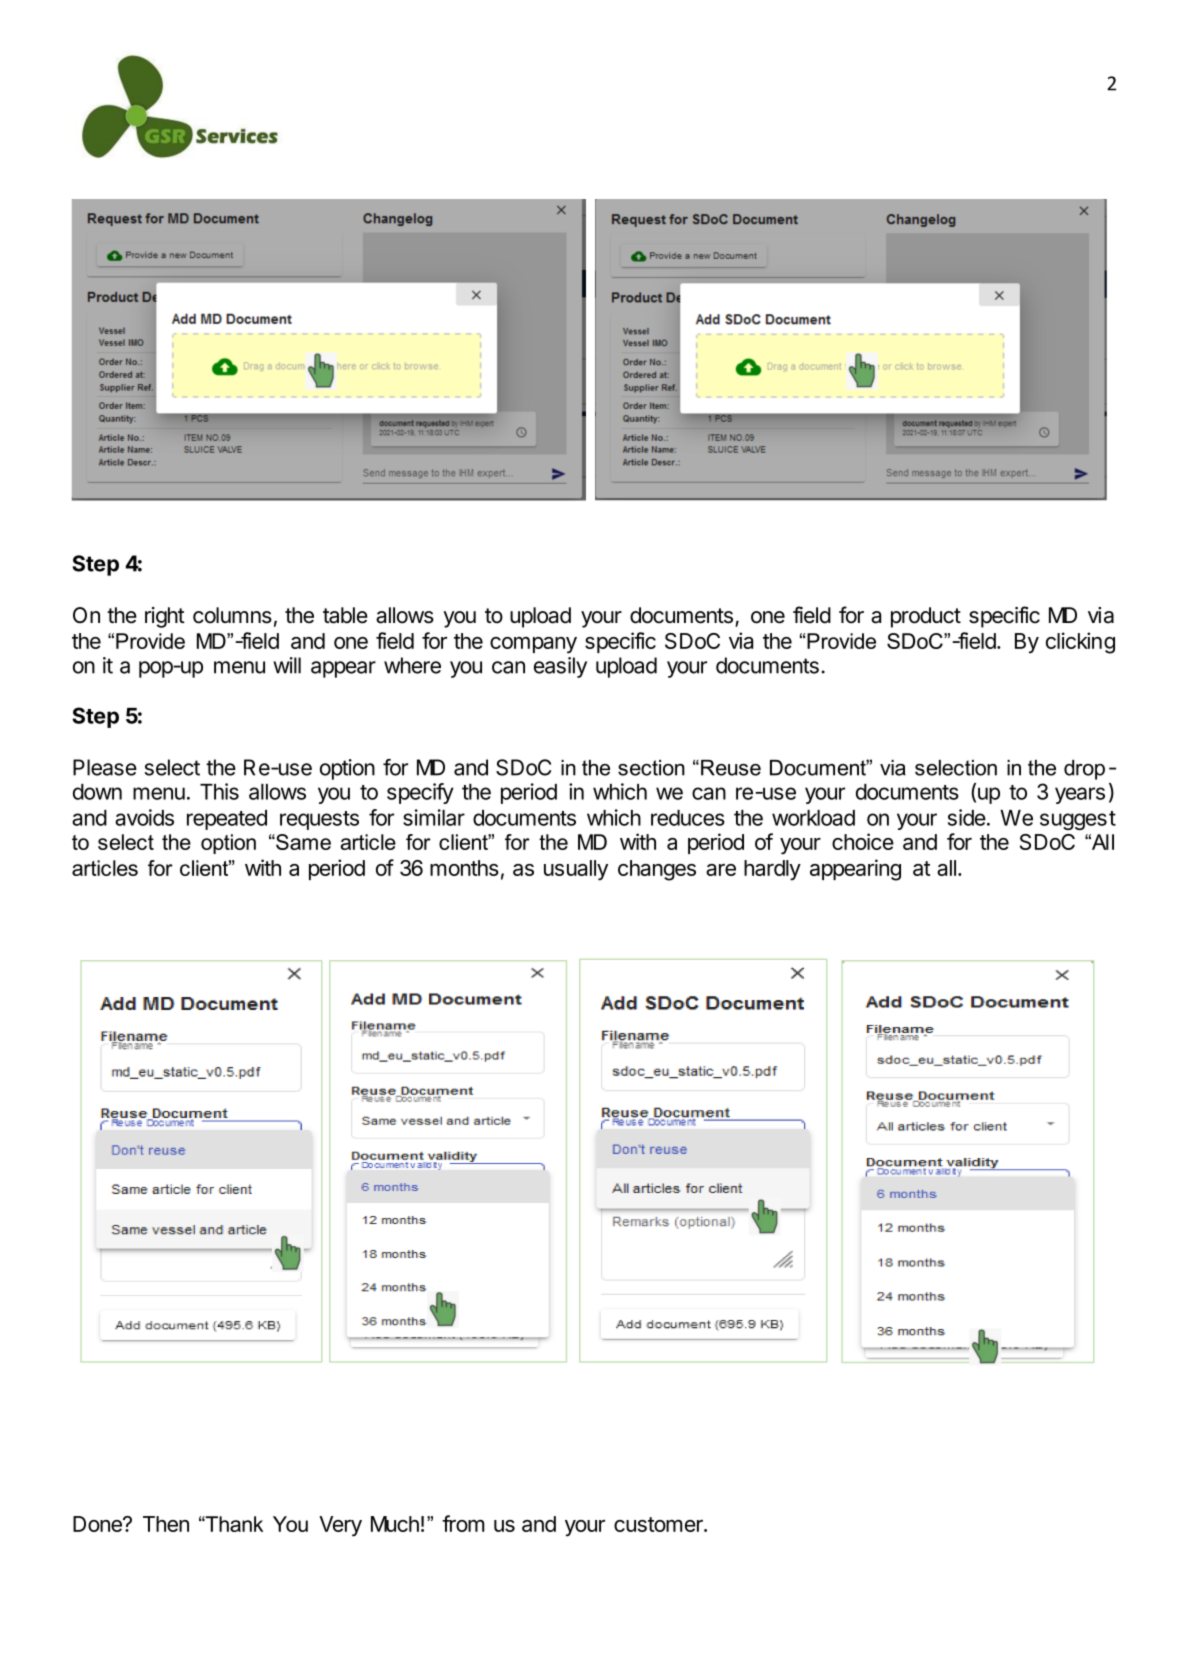 The height and width of the page is (1677, 1187). Describe the element at coordinates (967, 817) in the page. I see `side` at that location.
